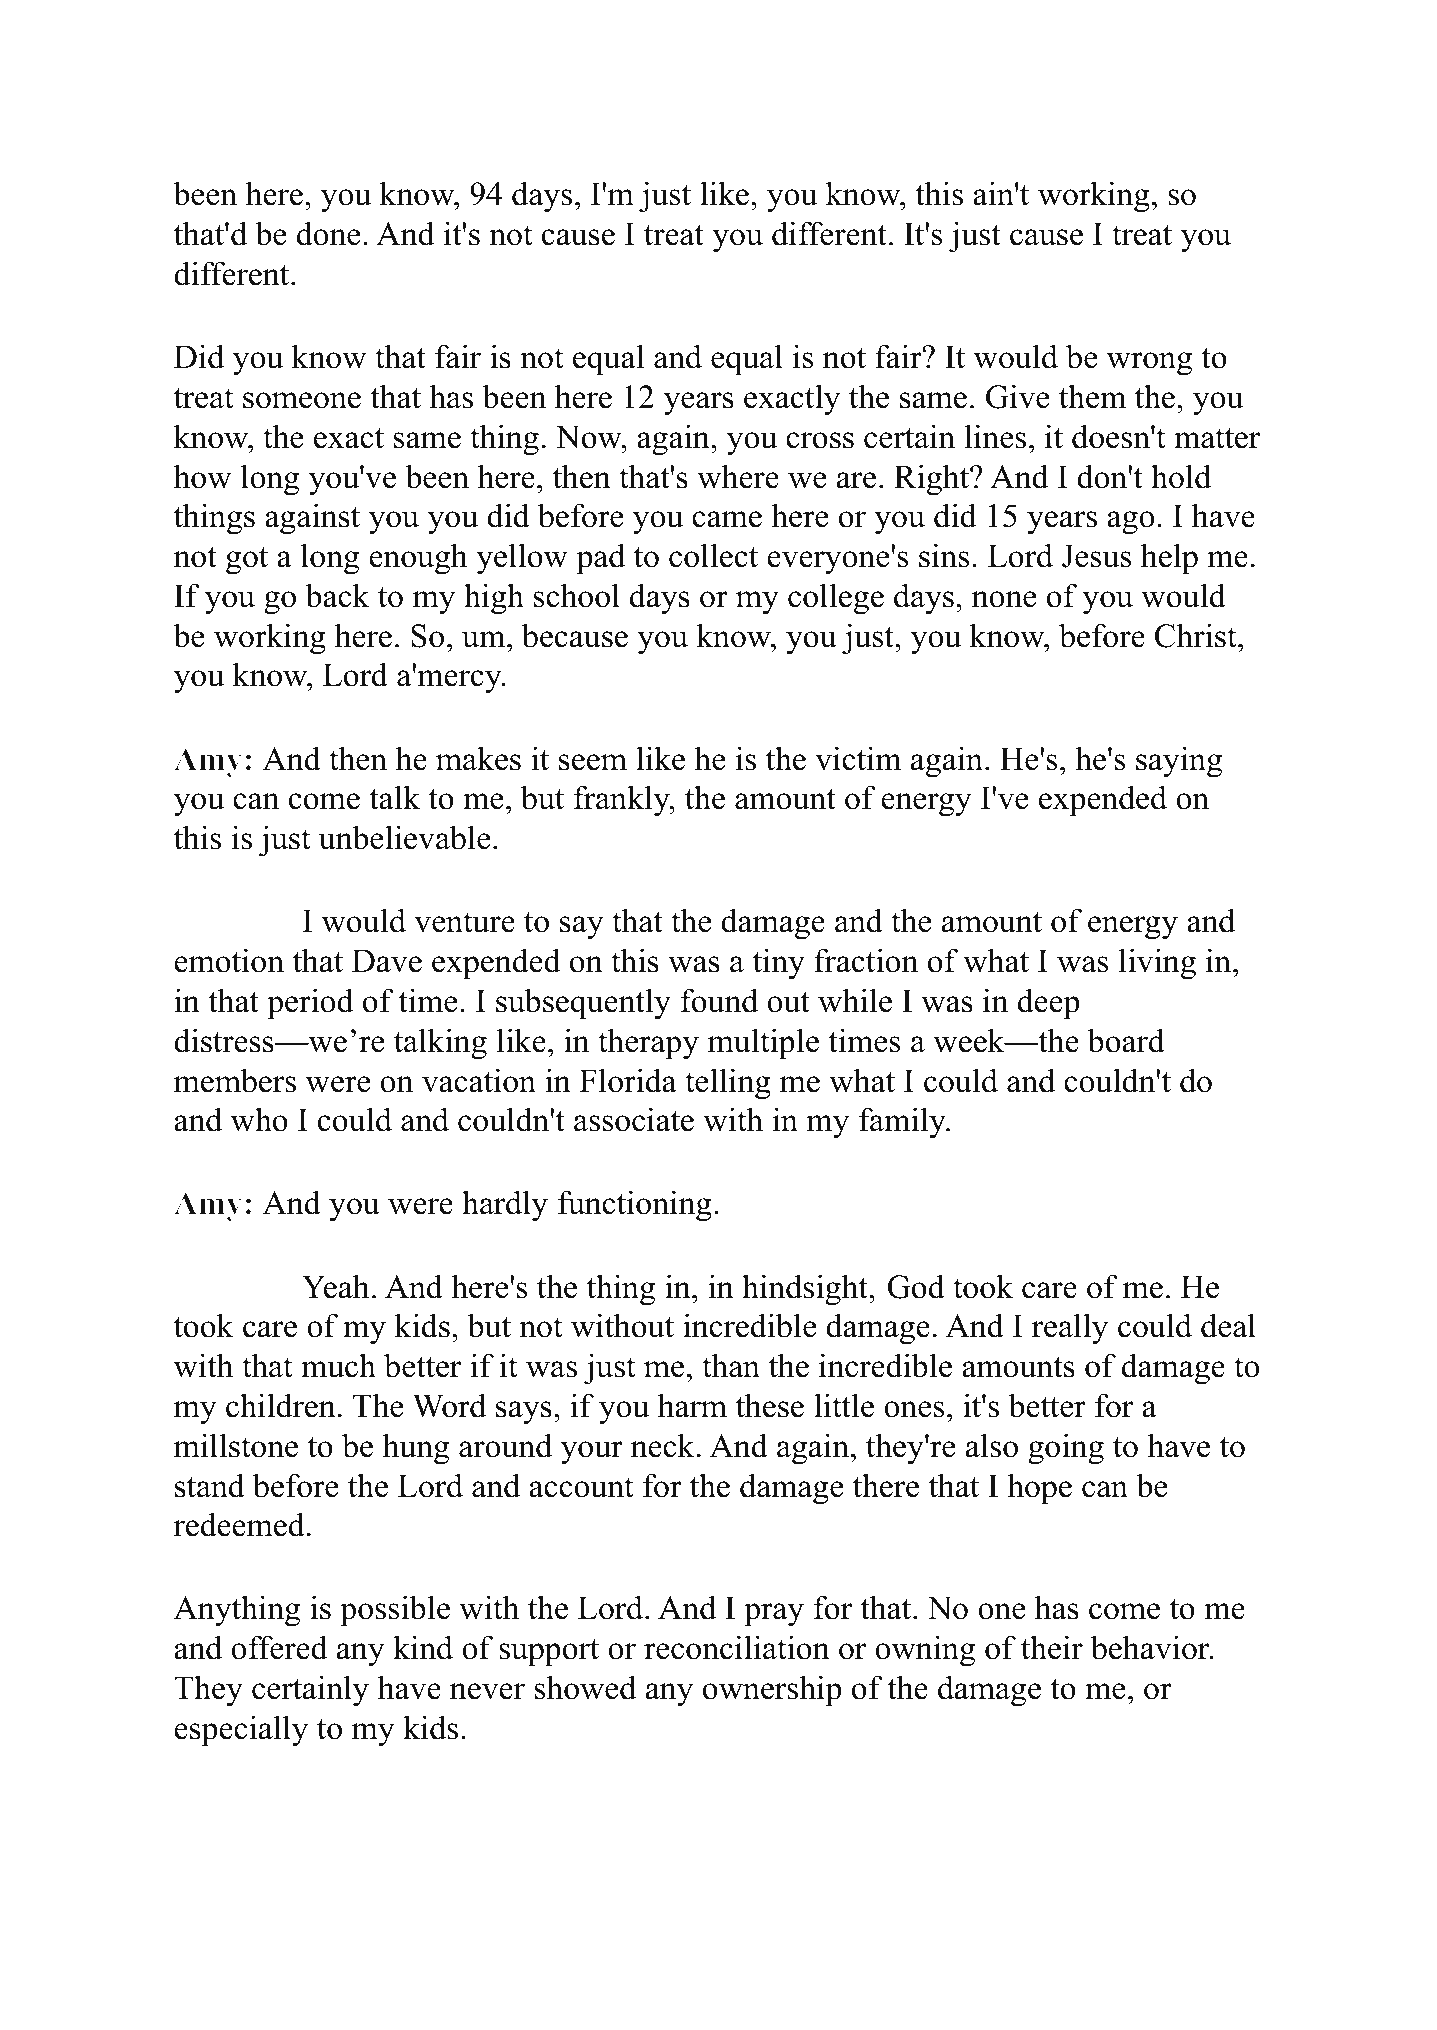 This page has height=2030, width=1437. What do you see at coordinates (1070, 1329) in the page?
I see `really` at bounding box center [1070, 1329].
